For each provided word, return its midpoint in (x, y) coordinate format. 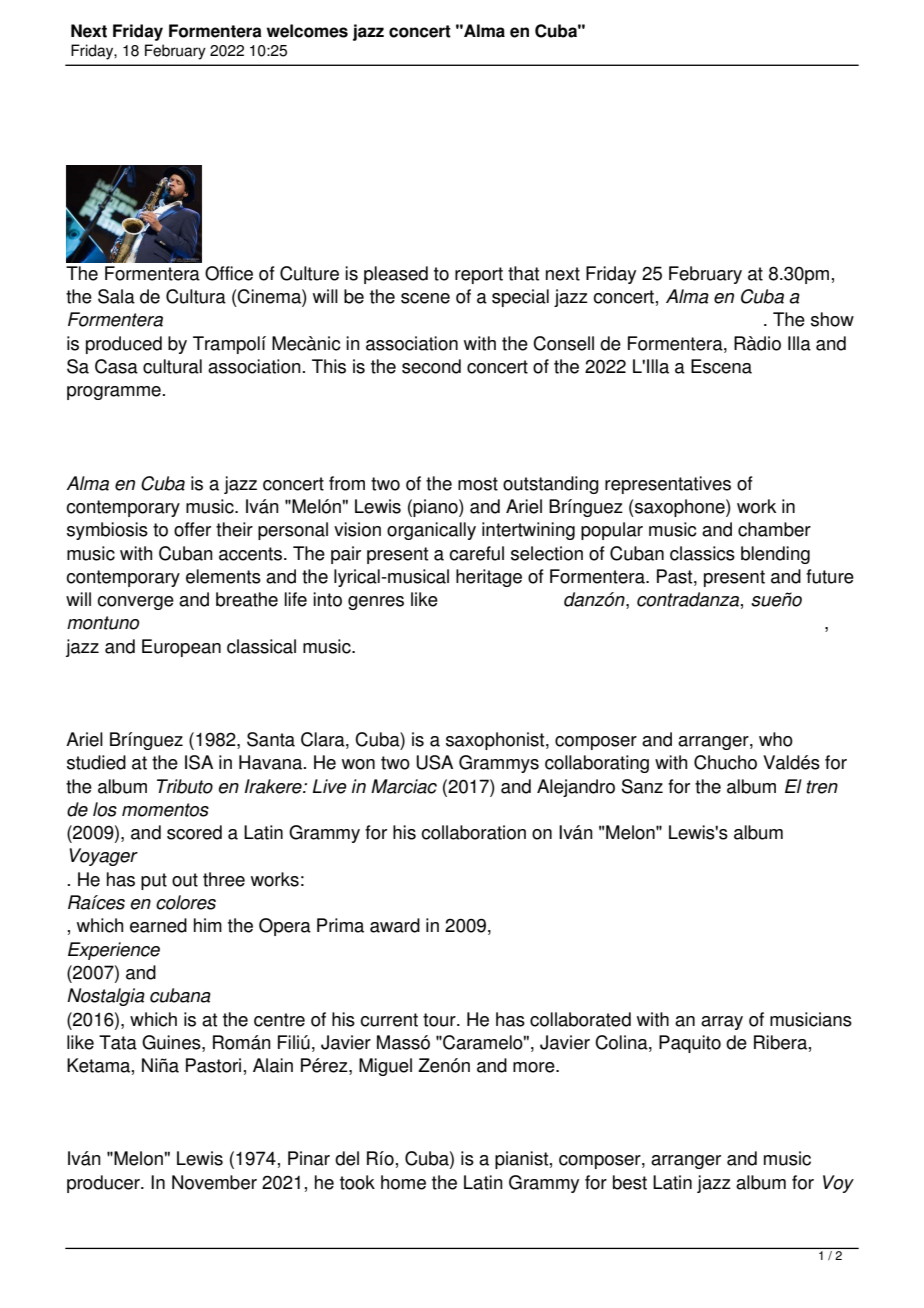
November (214, 1182)
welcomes (307, 31)
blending (775, 555)
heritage (489, 578)
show (832, 319)
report (479, 275)
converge (135, 603)
